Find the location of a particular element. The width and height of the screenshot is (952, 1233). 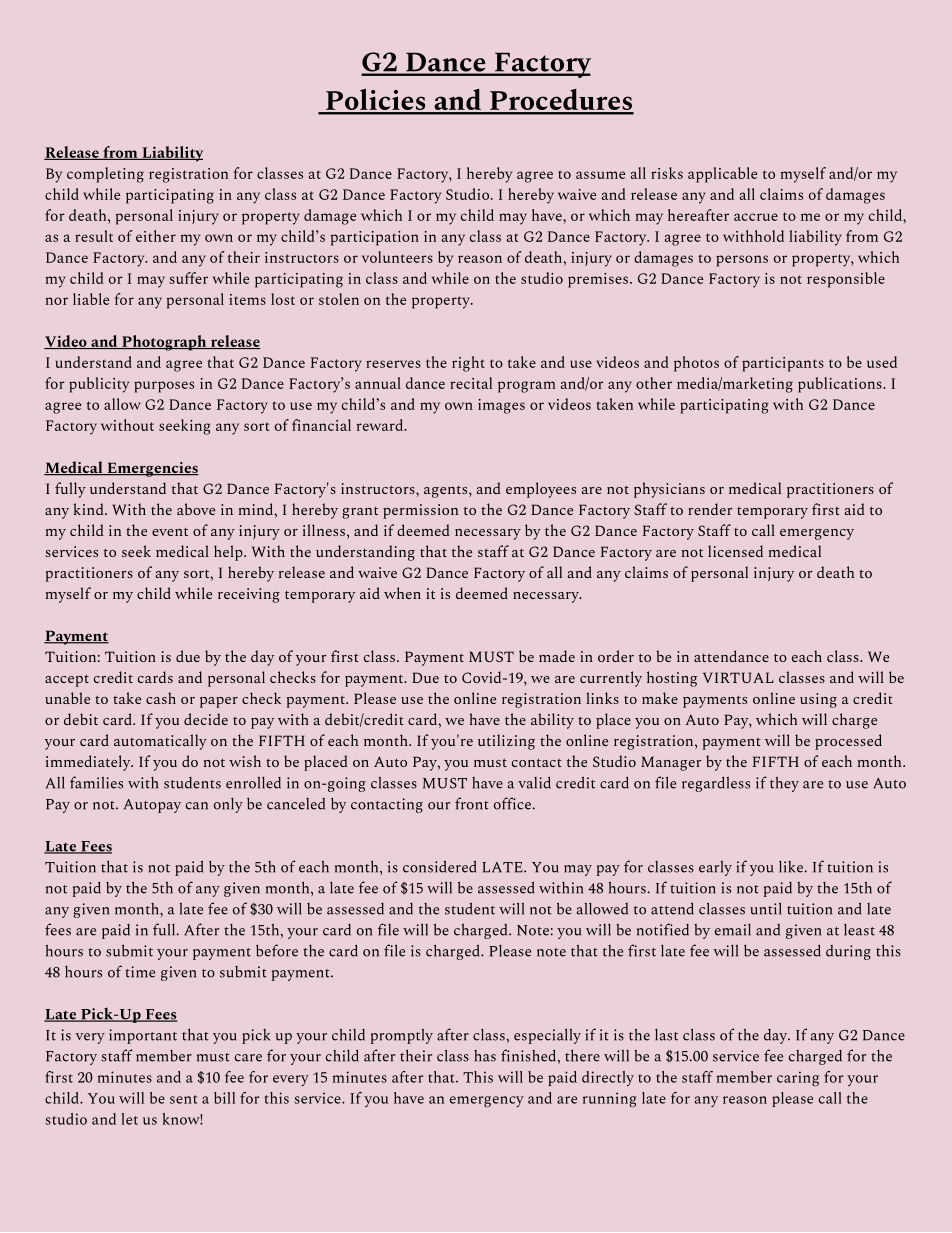

accrue is located at coordinates (756, 217).
